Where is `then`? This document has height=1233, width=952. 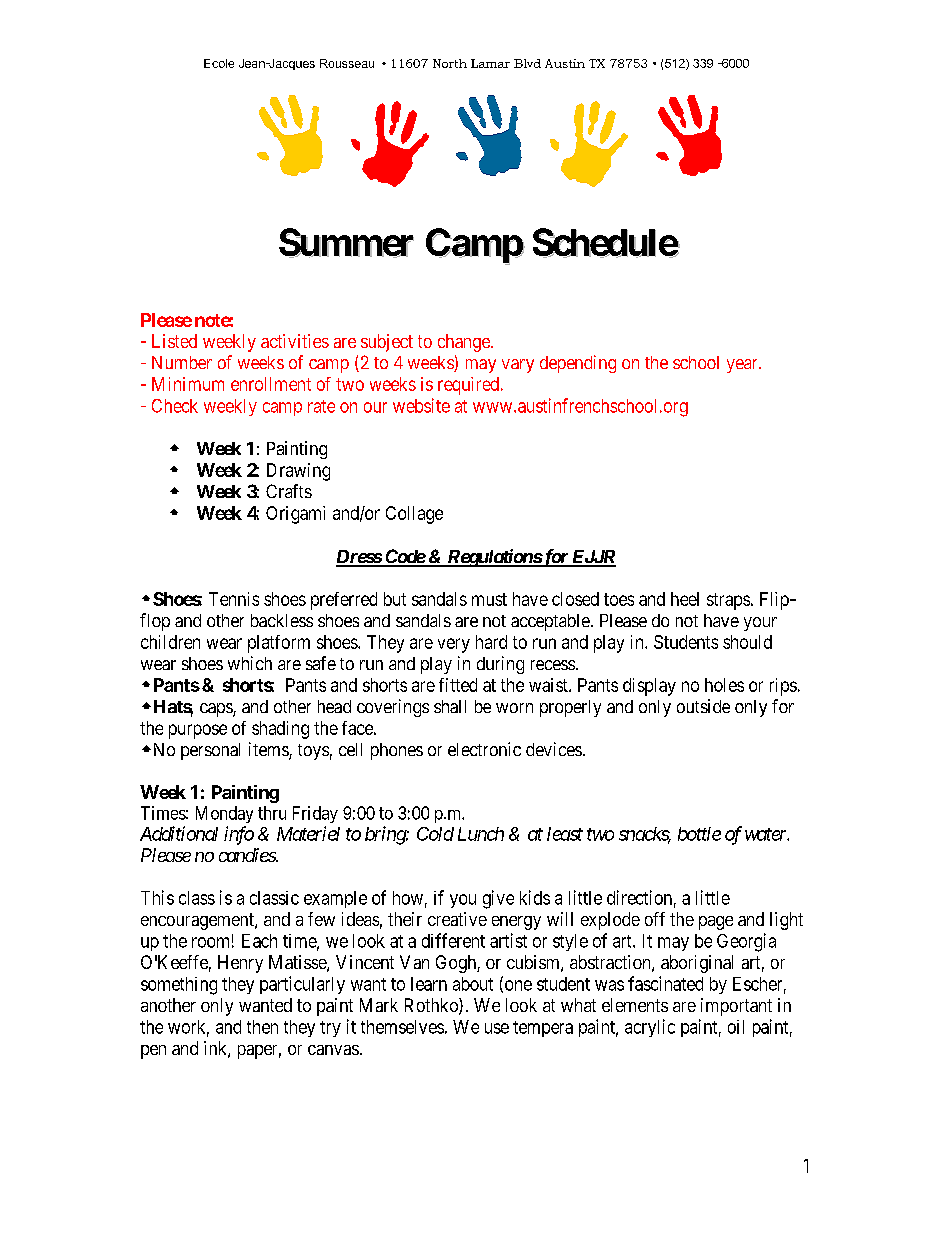 then is located at coordinates (262, 1027).
